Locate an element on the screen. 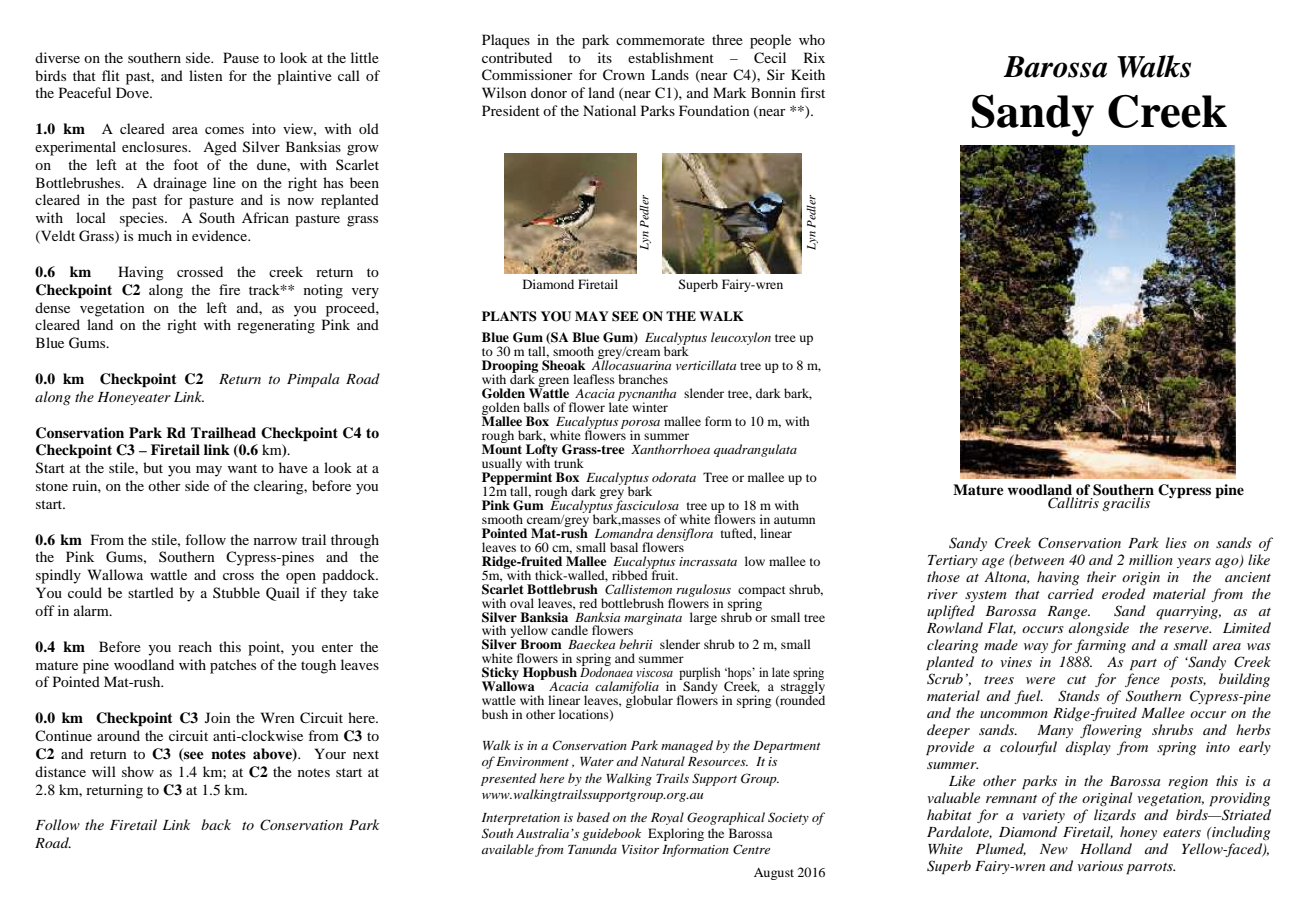  back is located at coordinates (216, 824).
